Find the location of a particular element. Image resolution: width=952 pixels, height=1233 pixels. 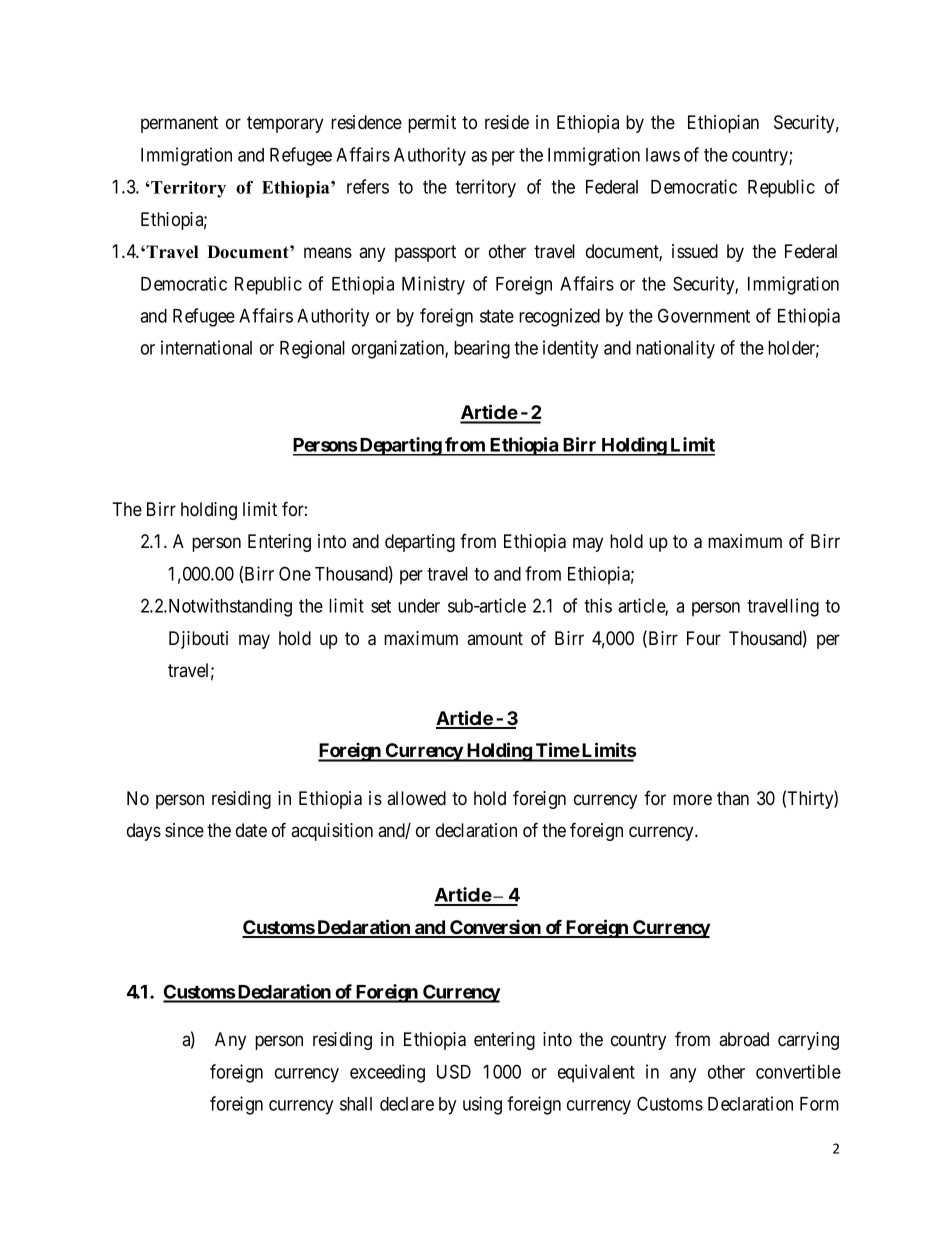

bearing is located at coordinates (482, 349).
